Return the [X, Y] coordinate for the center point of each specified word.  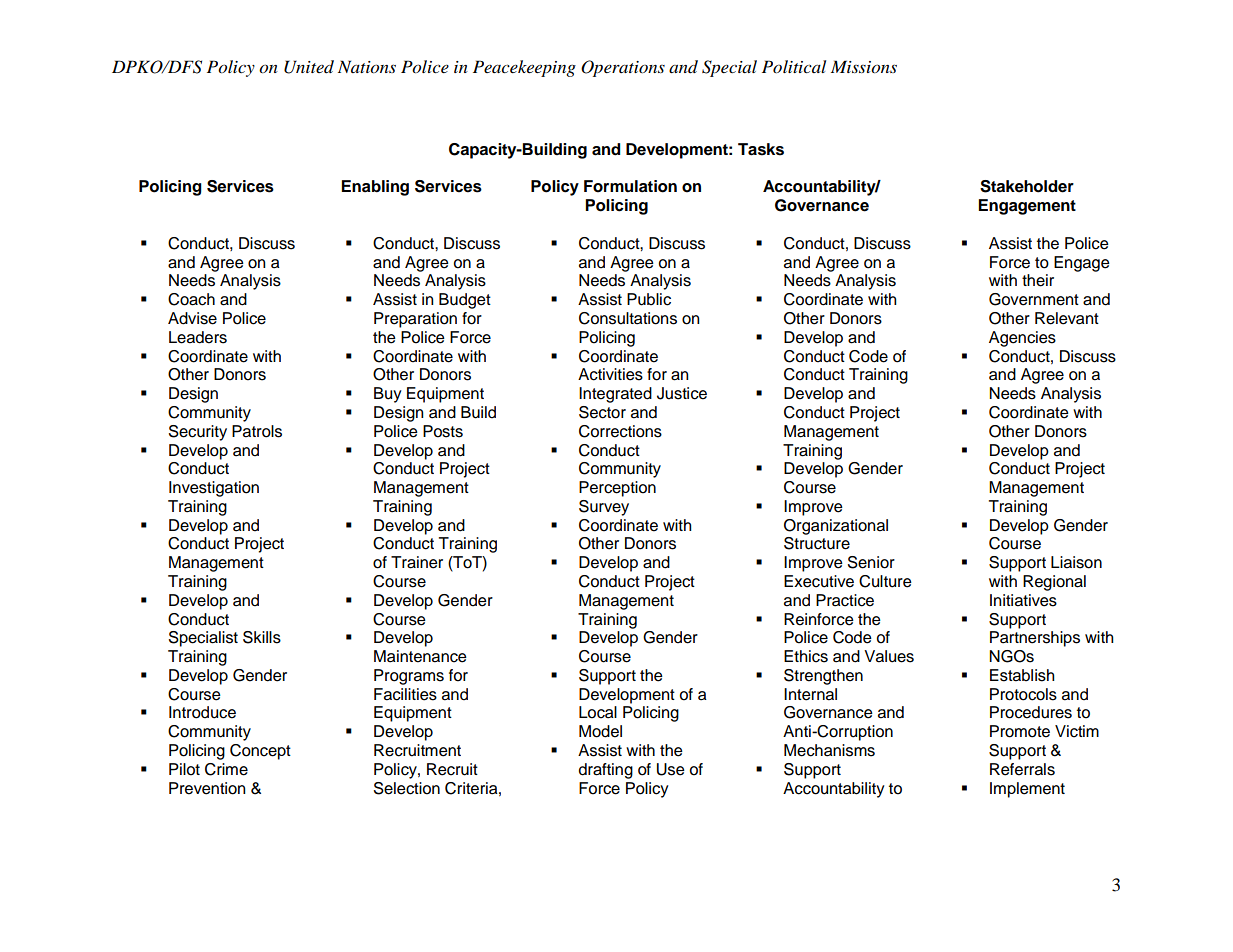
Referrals [1022, 769]
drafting [606, 771]
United [309, 67]
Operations [623, 68]
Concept [260, 752]
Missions [864, 67]
